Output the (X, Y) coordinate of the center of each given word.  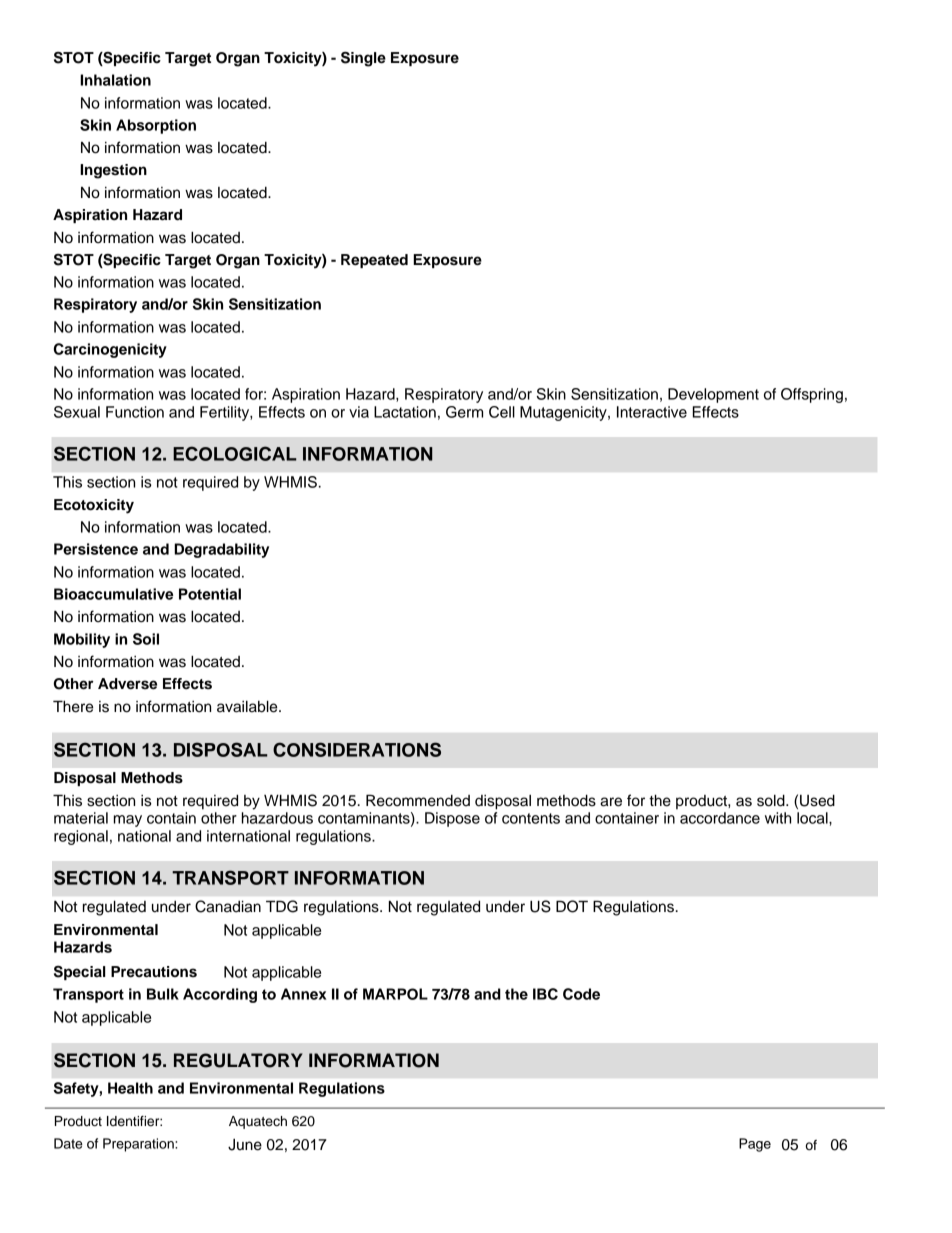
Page (755, 1145)
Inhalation (115, 80)
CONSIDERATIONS (357, 749)
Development (713, 395)
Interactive (652, 412)
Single (363, 59)
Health (130, 1088)
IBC (545, 994)
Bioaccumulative (113, 594)
